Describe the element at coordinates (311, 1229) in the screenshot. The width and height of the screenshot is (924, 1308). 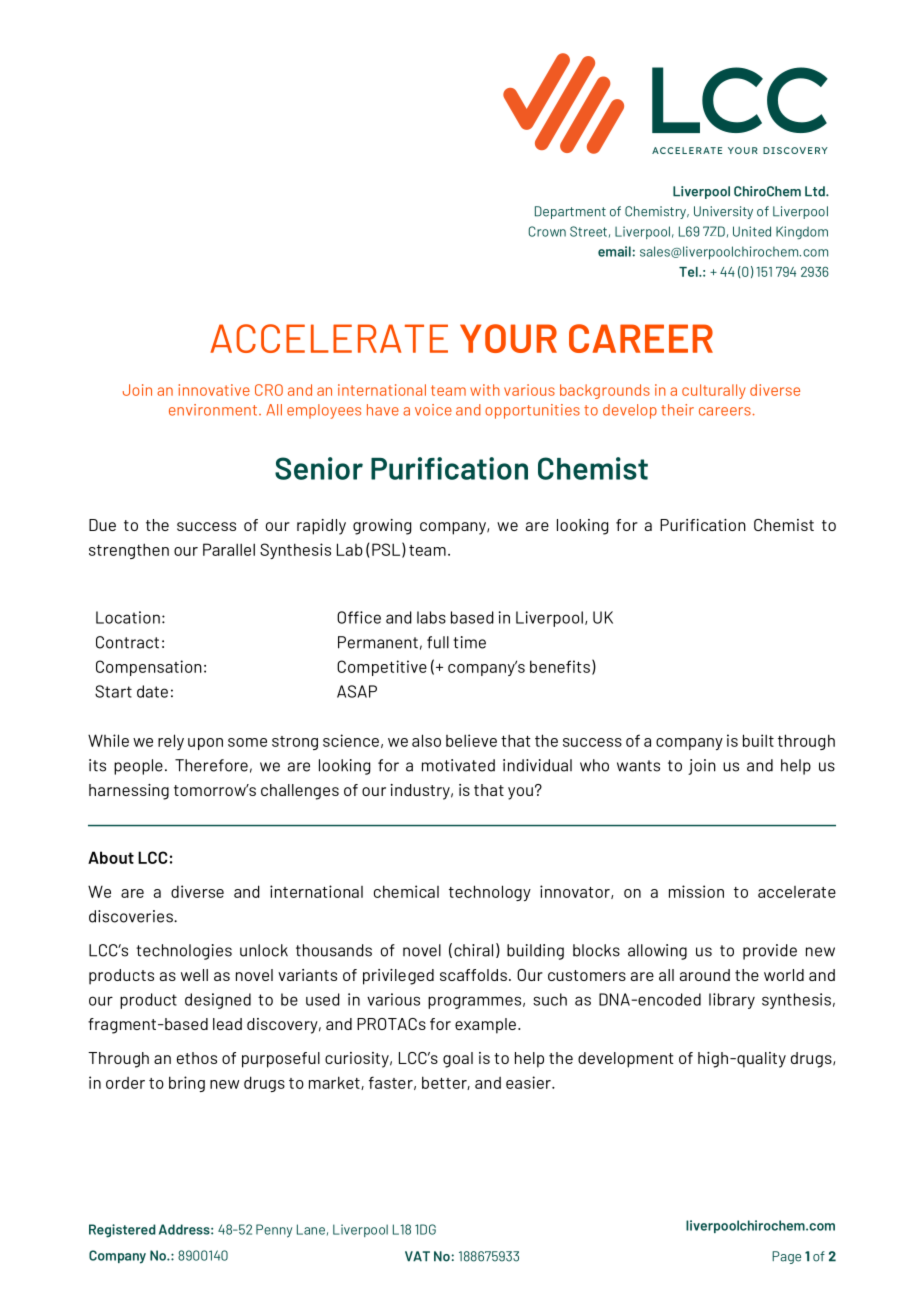
I see `Lane` at that location.
